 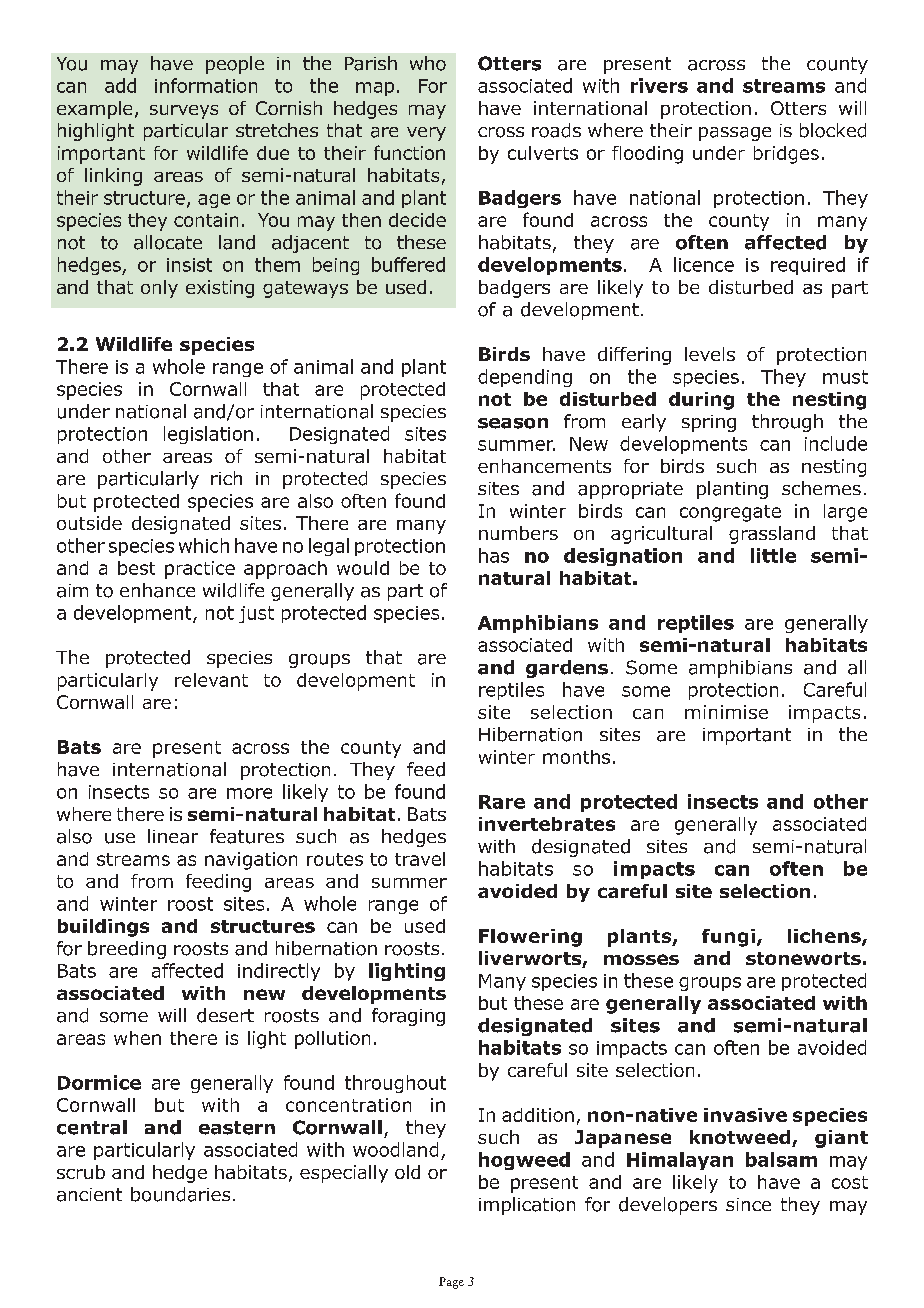 I want to click on boundaries, so click(x=180, y=1194).
